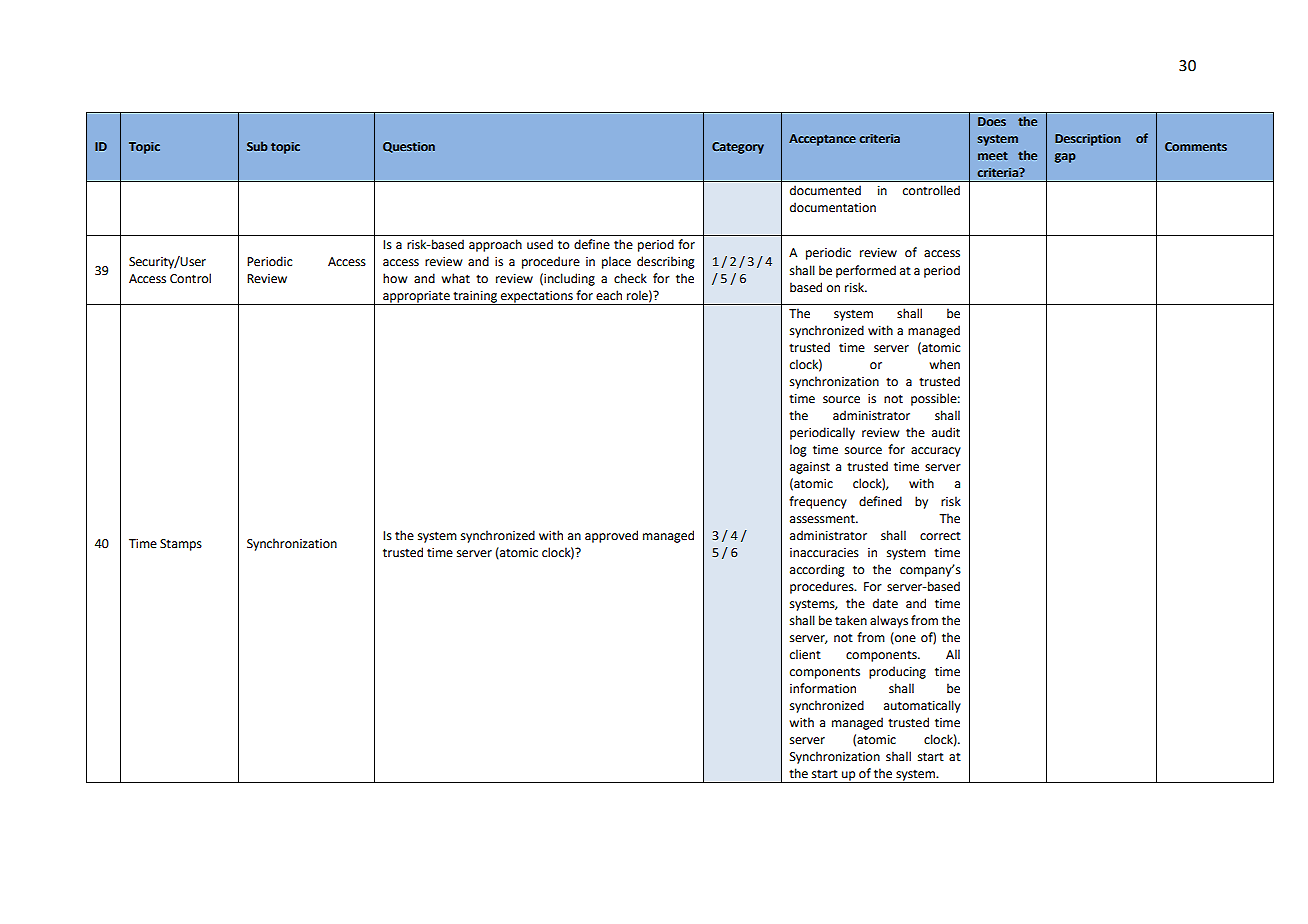  Describe the element at coordinates (181, 545) in the screenshot. I see `Stamps` at that location.
